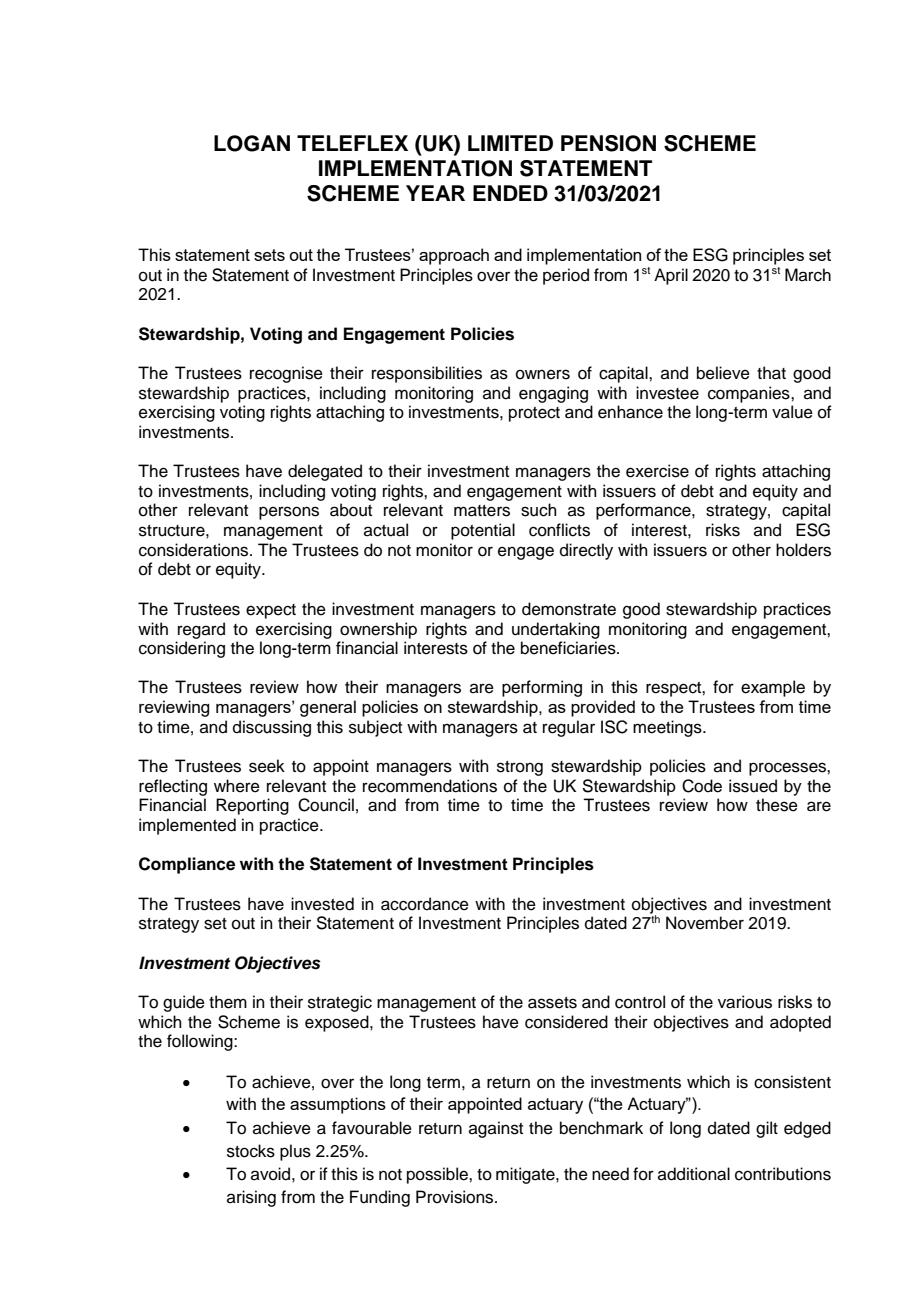 This screenshot has height=1308, width=924. I want to click on performing, so click(542, 688).
